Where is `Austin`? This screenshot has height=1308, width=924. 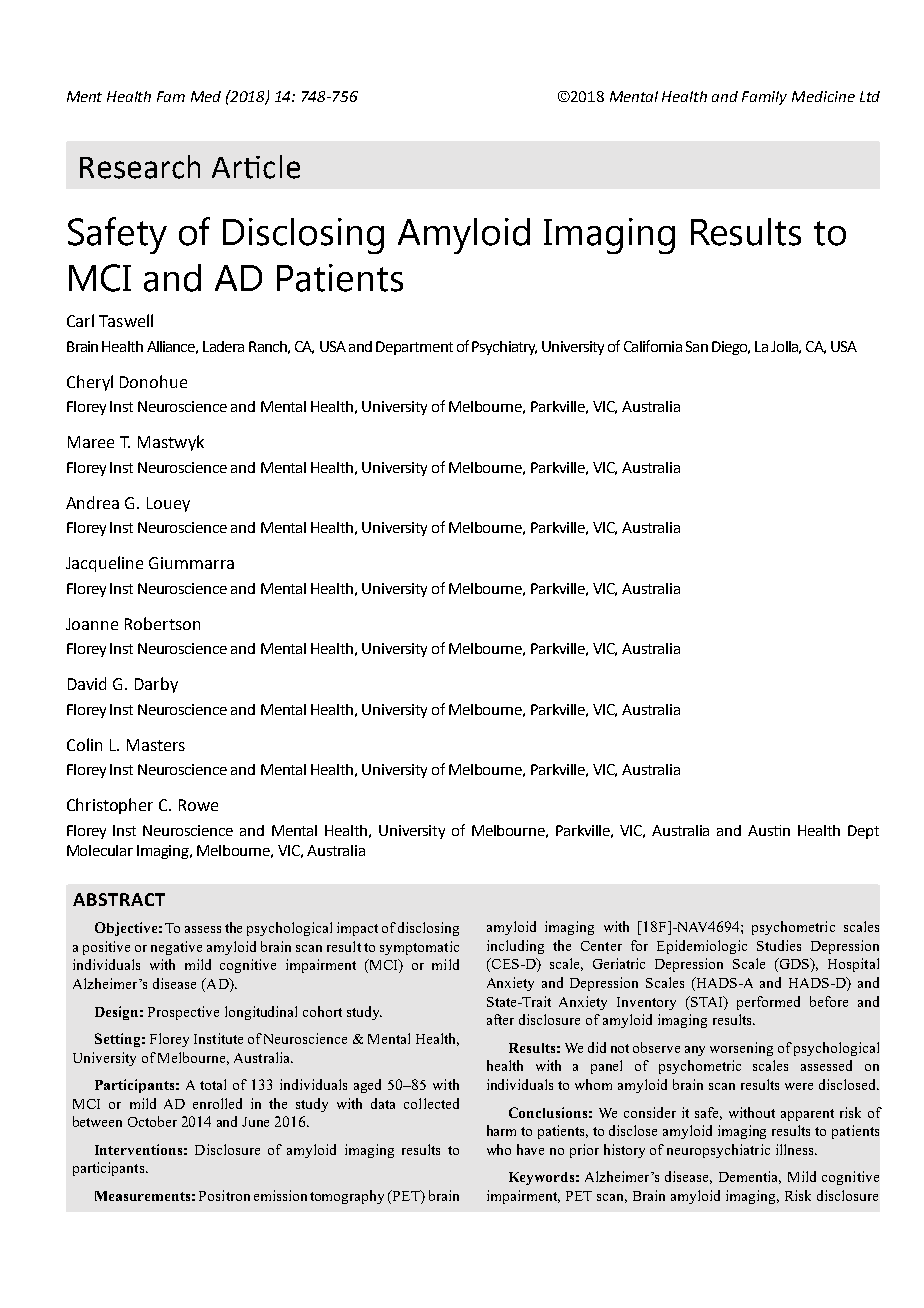 Austin is located at coordinates (769, 830).
